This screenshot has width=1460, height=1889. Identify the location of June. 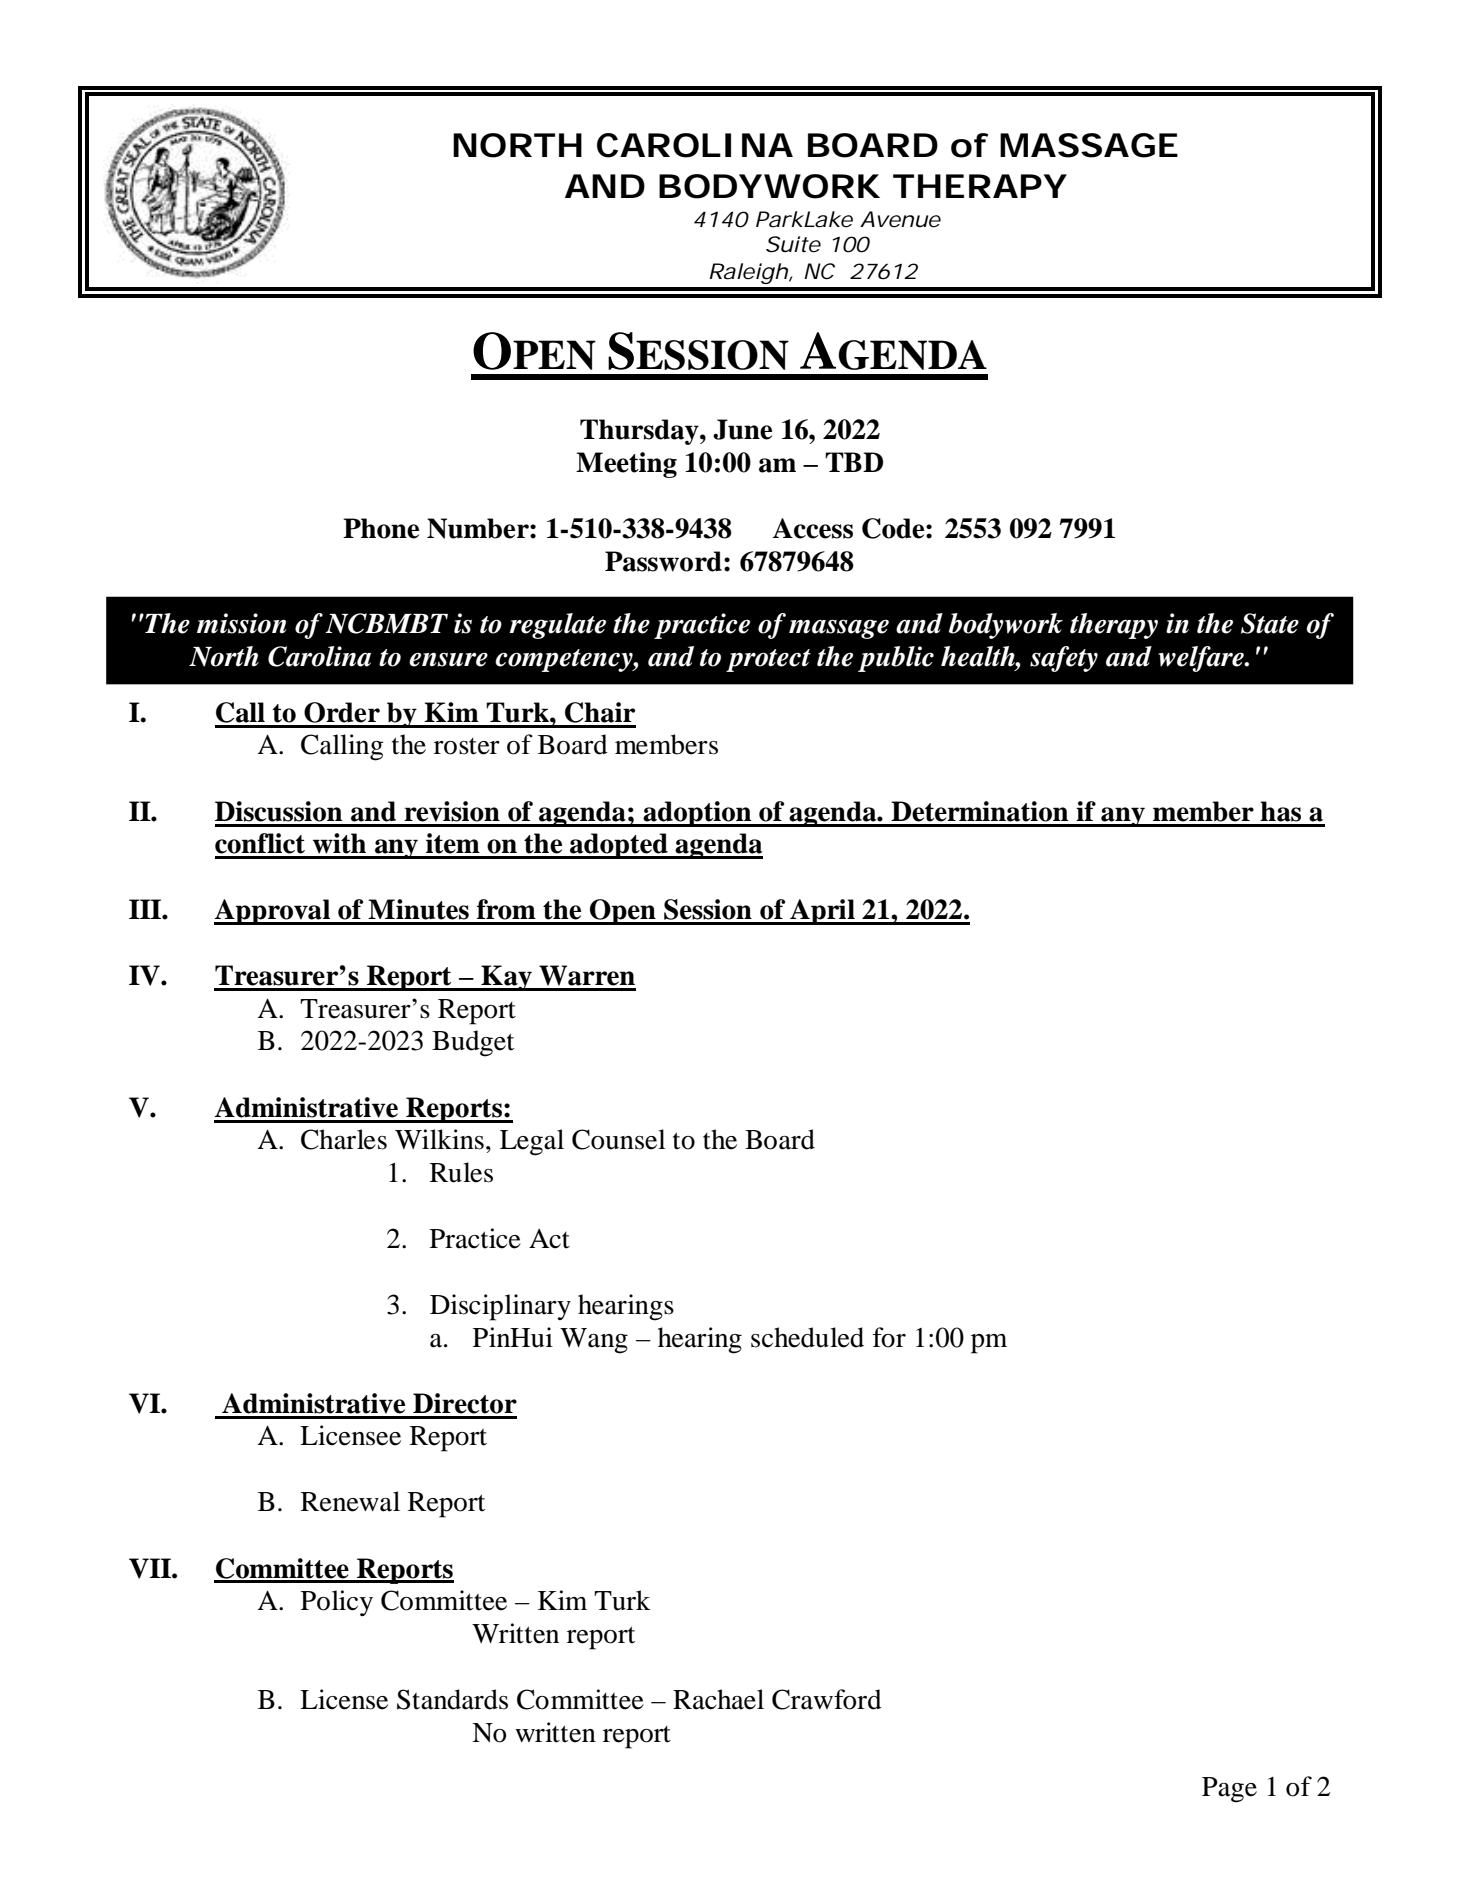
(742, 429).
